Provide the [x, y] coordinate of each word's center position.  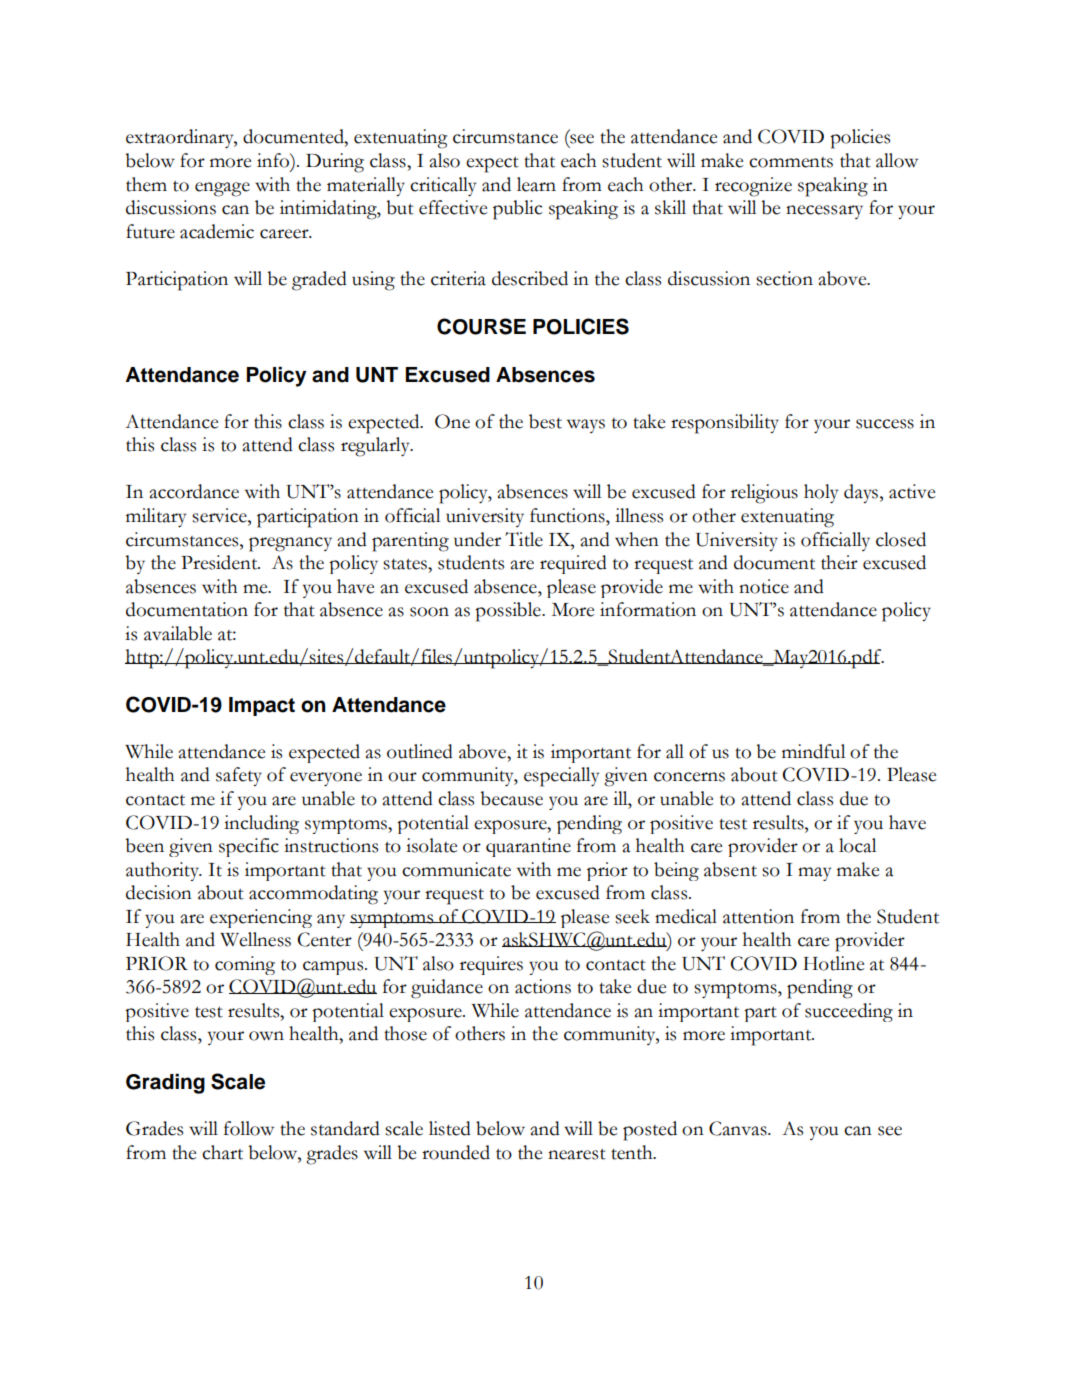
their [839, 562]
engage [222, 189]
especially [561, 777]
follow [249, 1128]
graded [319, 281]
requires [491, 965]
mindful [813, 751]
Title [524, 539]
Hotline [833, 963]
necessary [824, 212]
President [220, 562]
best [545, 421]
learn [536, 184]
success [885, 424]
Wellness [255, 939]
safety [239, 776]
